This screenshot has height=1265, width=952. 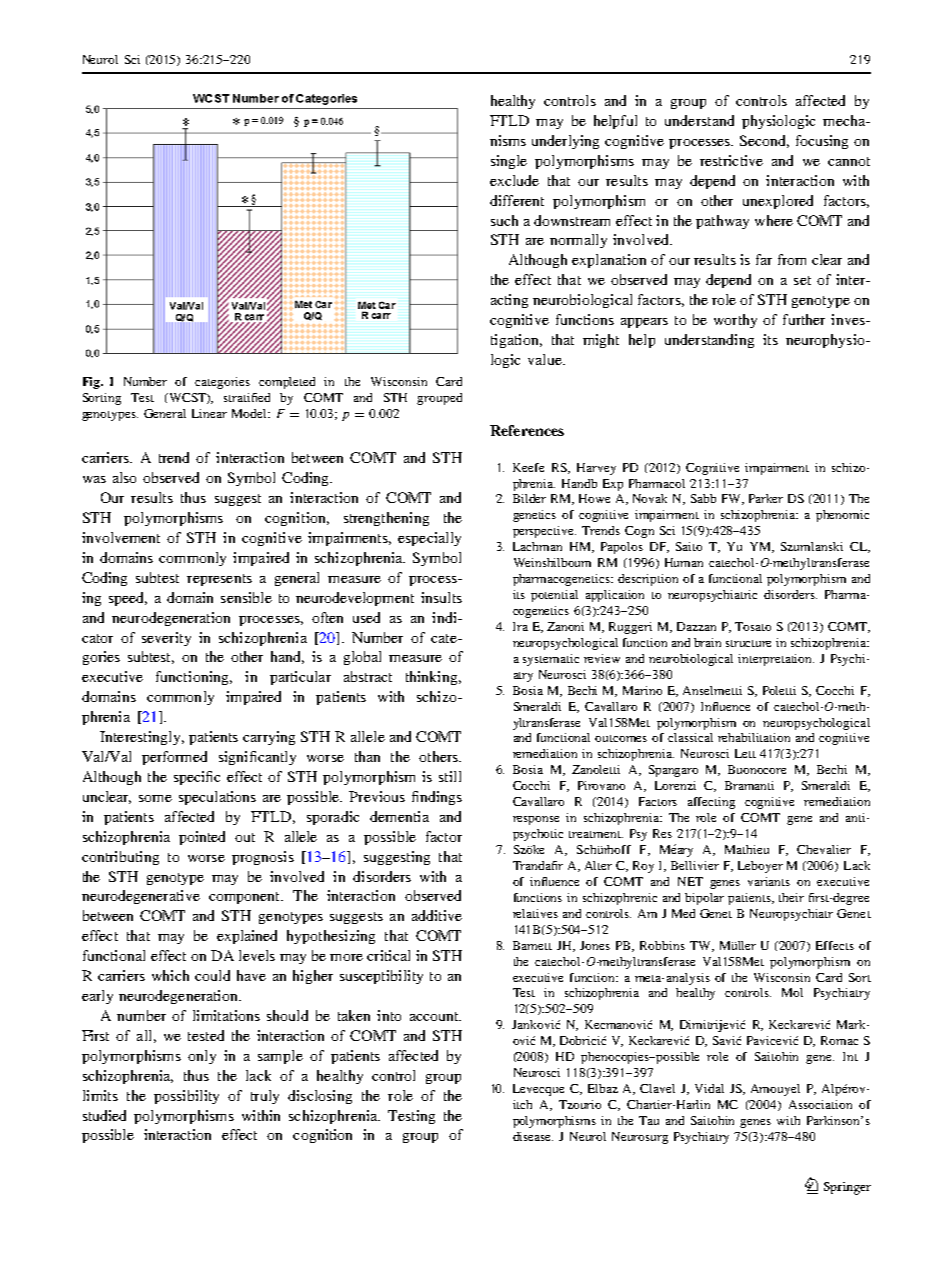 What do you see at coordinates (748, 643) in the screenshot?
I see `structure` at bounding box center [748, 643].
